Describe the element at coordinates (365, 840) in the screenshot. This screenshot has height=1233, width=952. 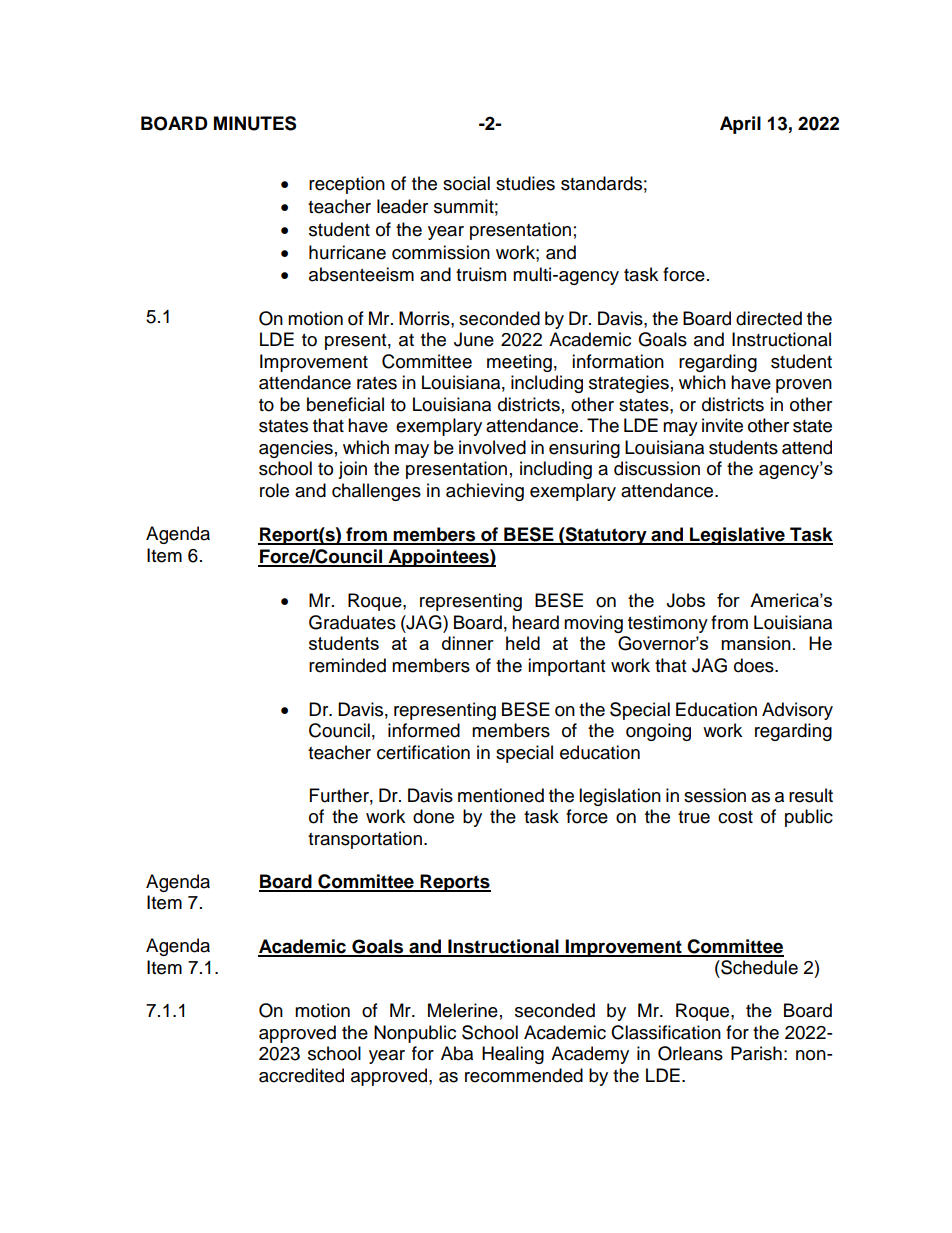
I see `transportation` at that location.
